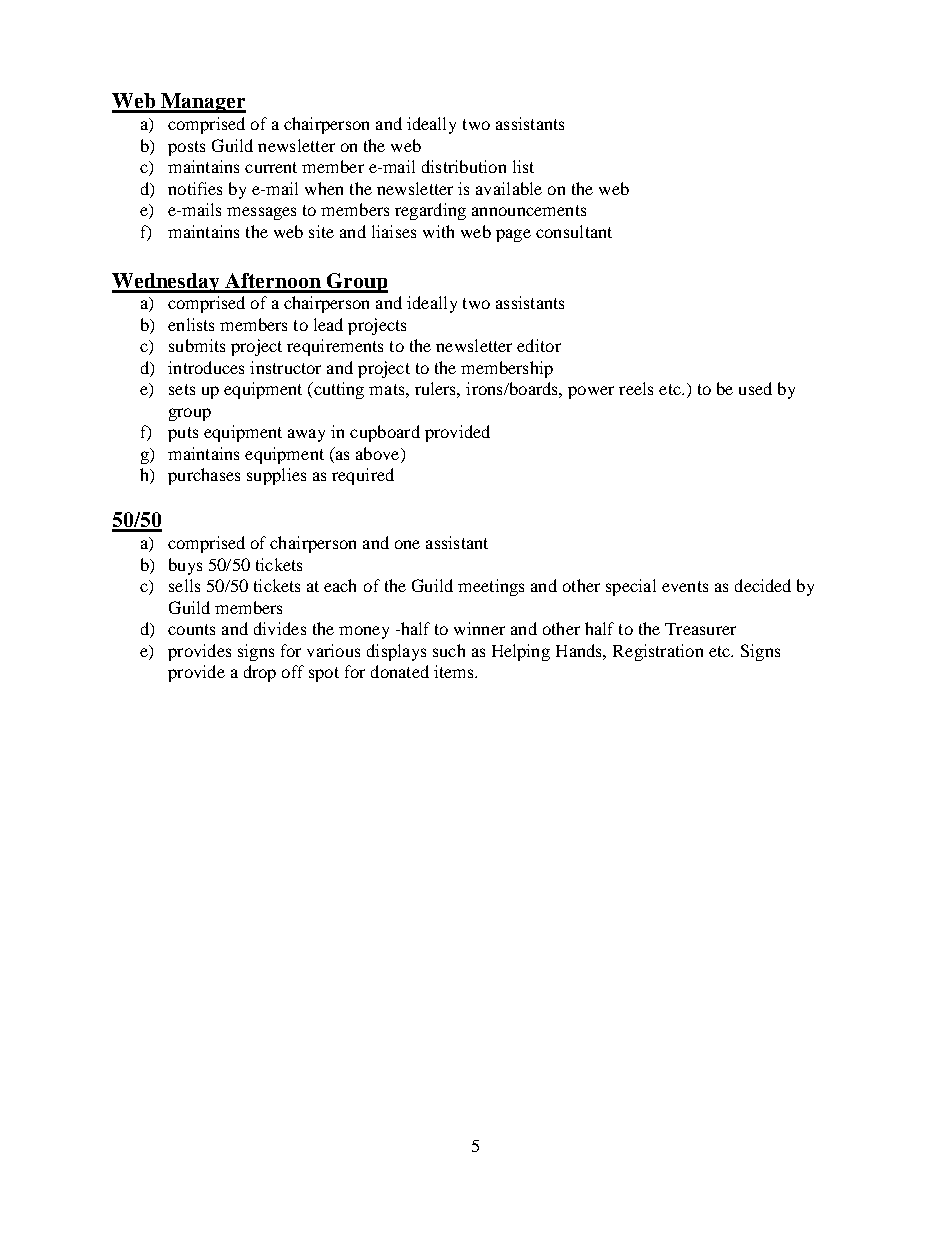 Image resolution: width=952 pixels, height=1233 pixels. What do you see at coordinates (685, 586) in the screenshot?
I see `events` at bounding box center [685, 586].
